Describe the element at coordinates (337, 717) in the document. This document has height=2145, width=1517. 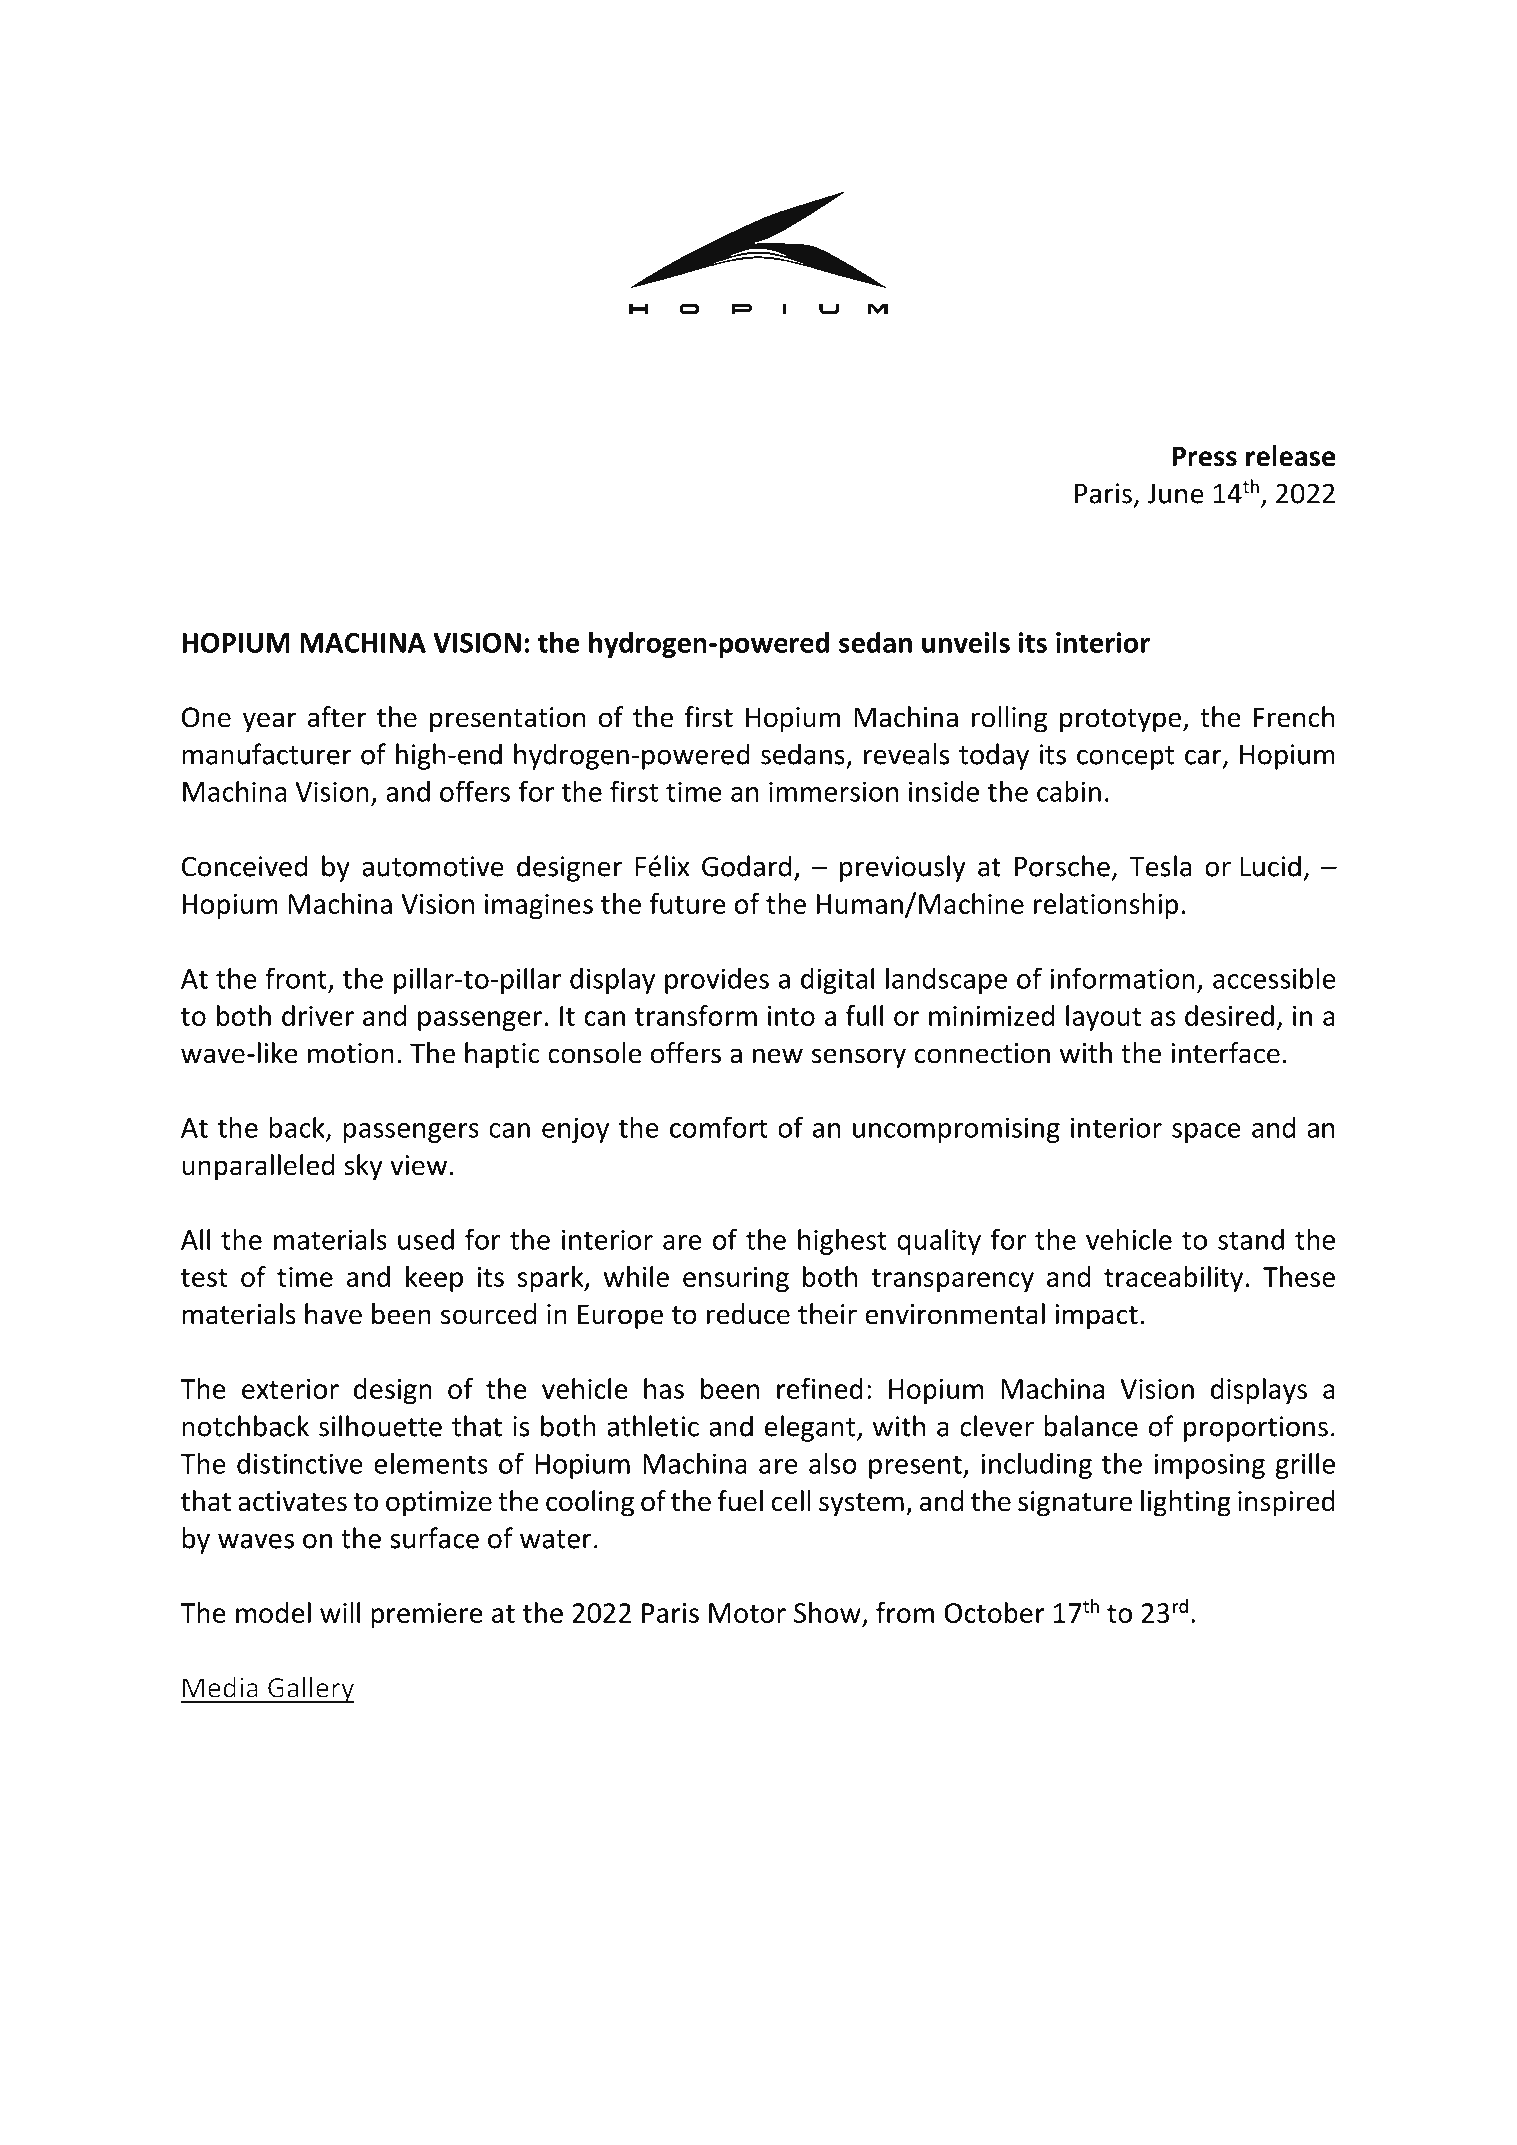
I see `after` at that location.
